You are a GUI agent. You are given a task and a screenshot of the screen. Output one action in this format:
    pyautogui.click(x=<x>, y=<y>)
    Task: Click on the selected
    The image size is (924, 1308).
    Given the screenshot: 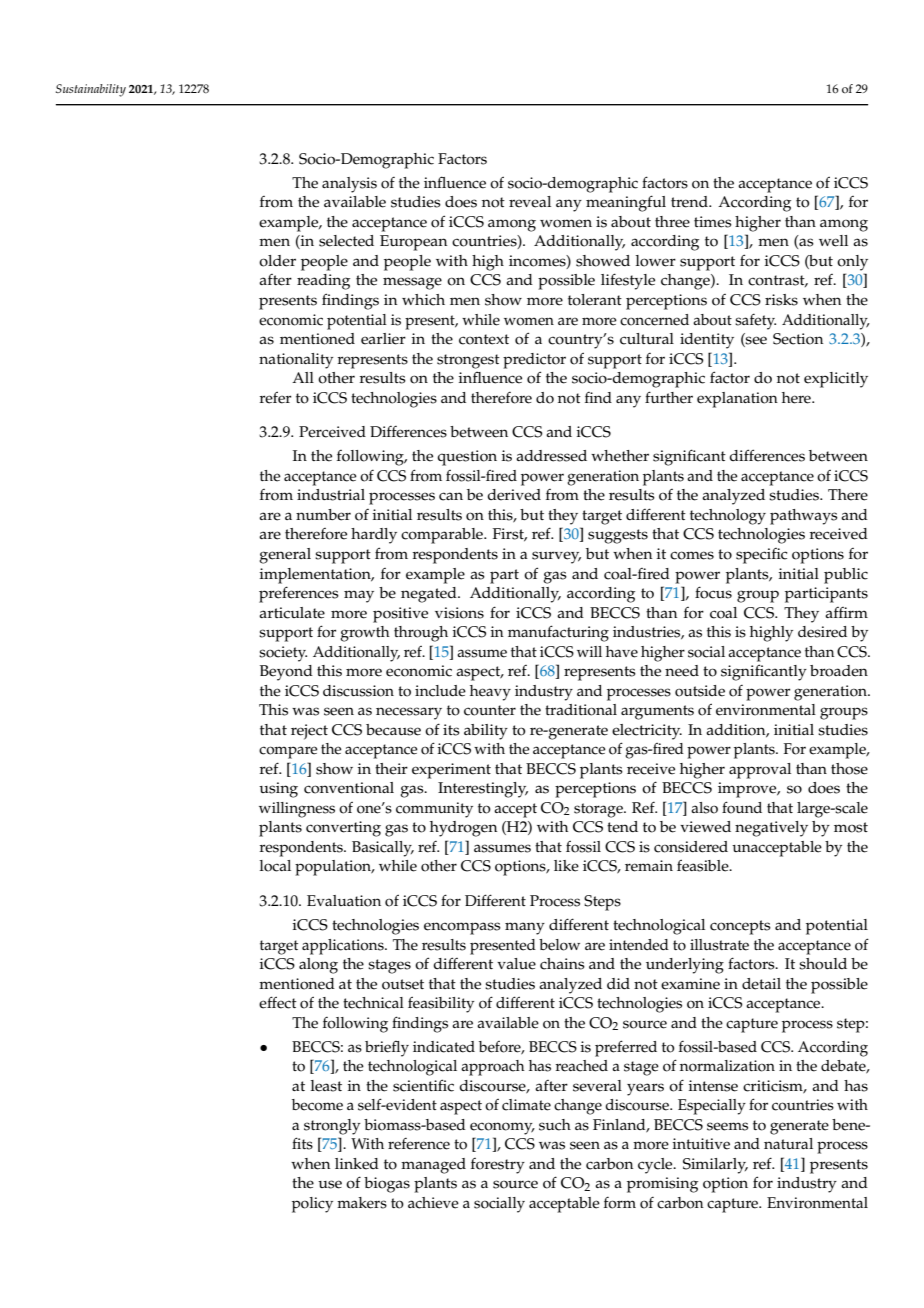 What is the action you would take?
    pyautogui.click(x=346, y=241)
